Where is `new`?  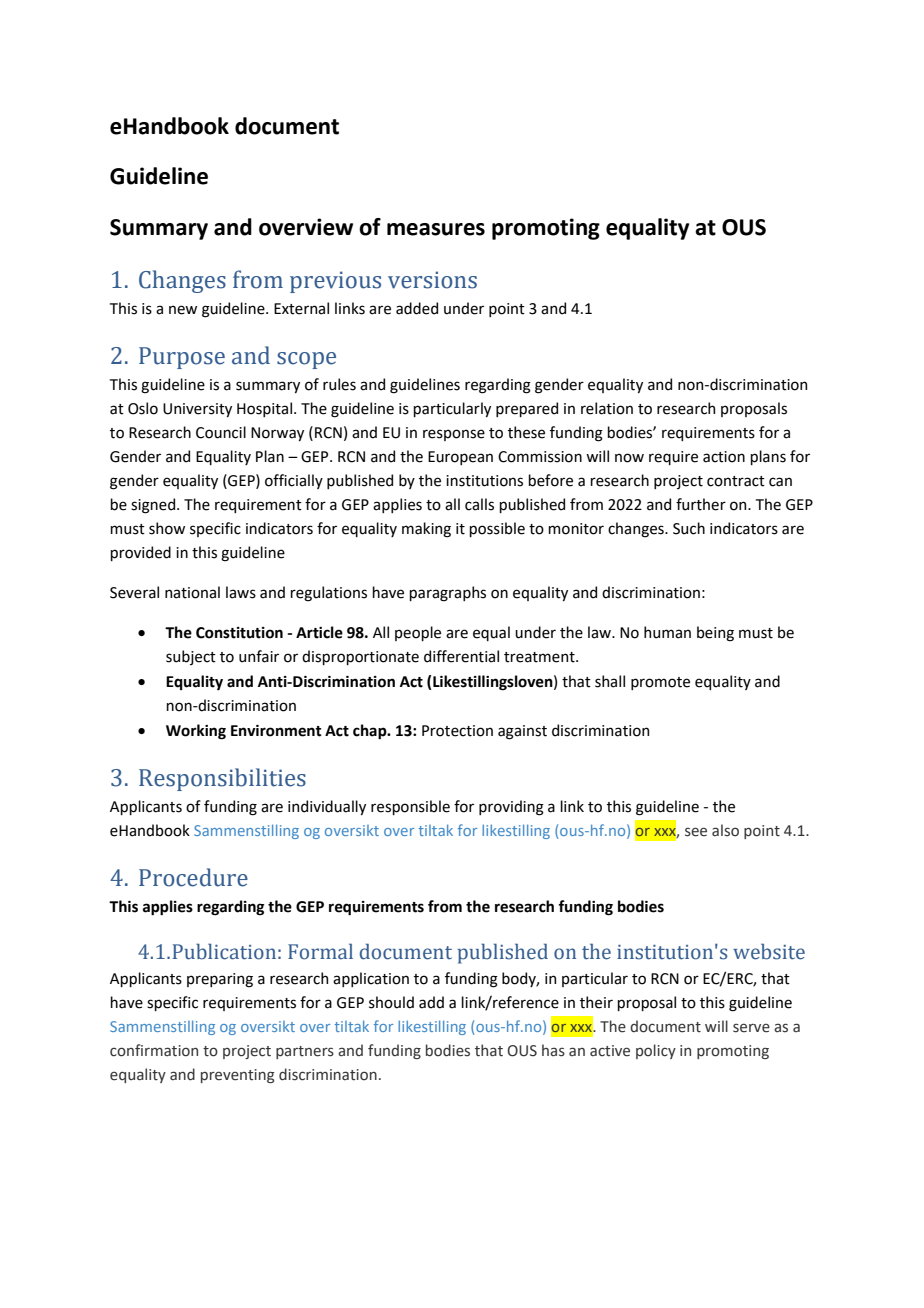 new is located at coordinates (183, 310).
